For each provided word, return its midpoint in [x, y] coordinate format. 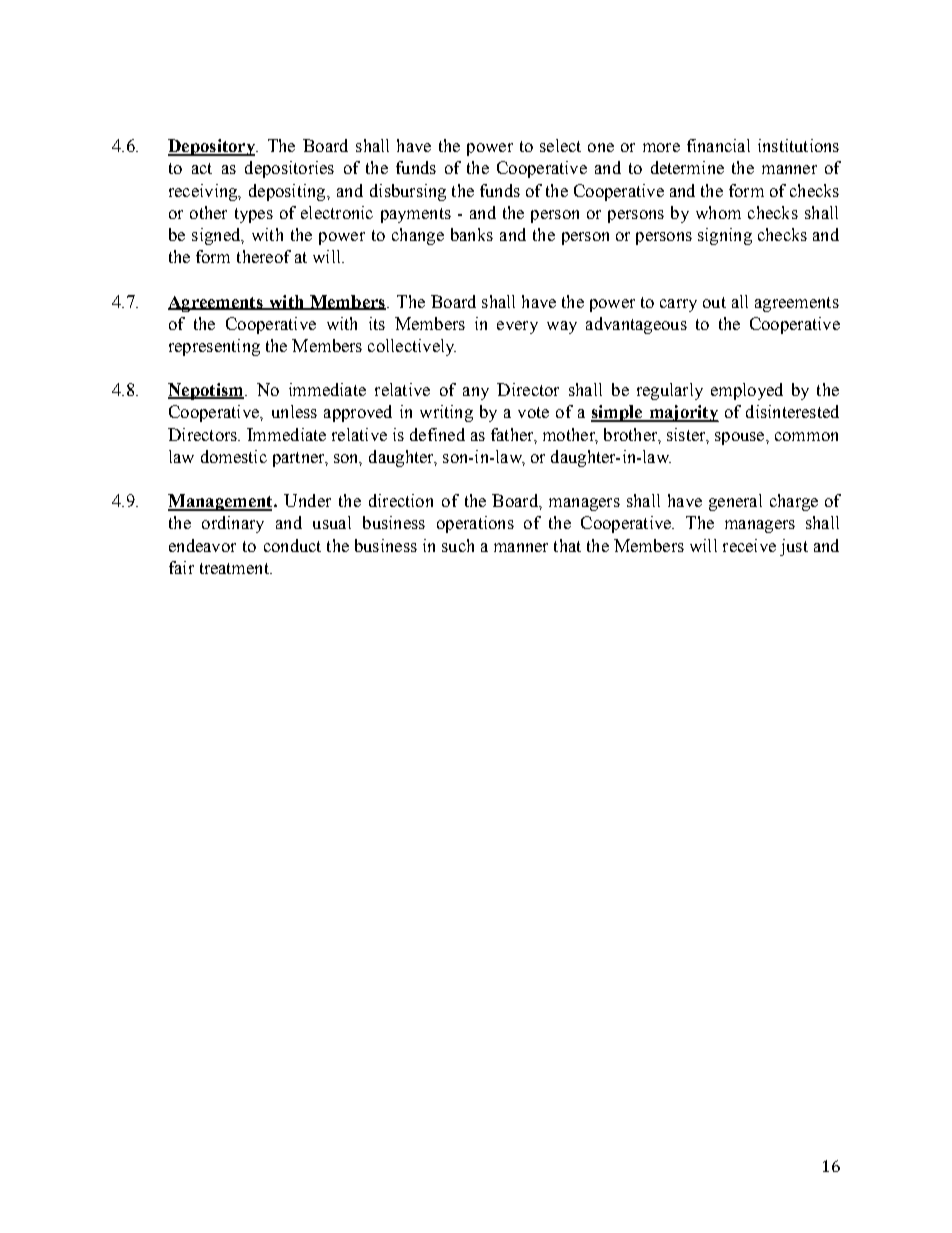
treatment [235, 568]
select [560, 145]
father [513, 435]
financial [718, 145]
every [517, 327]
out [714, 302]
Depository [212, 147]
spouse [741, 438]
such [458, 545]
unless [294, 411]
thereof [264, 256]
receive [749, 545]
